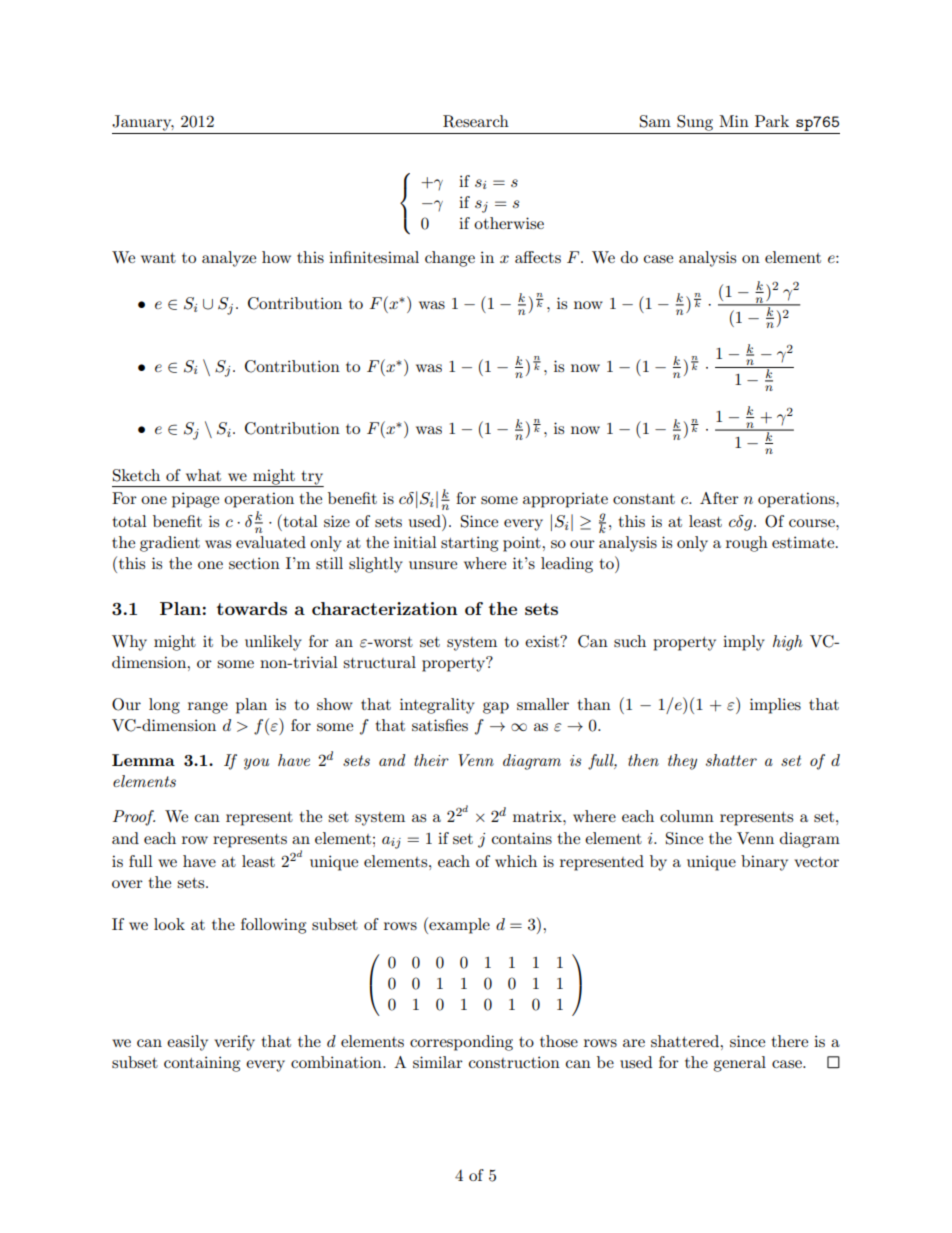 This document has width=952, height=1233. What do you see at coordinates (433, 565) in the document?
I see `unsure` at bounding box center [433, 565].
